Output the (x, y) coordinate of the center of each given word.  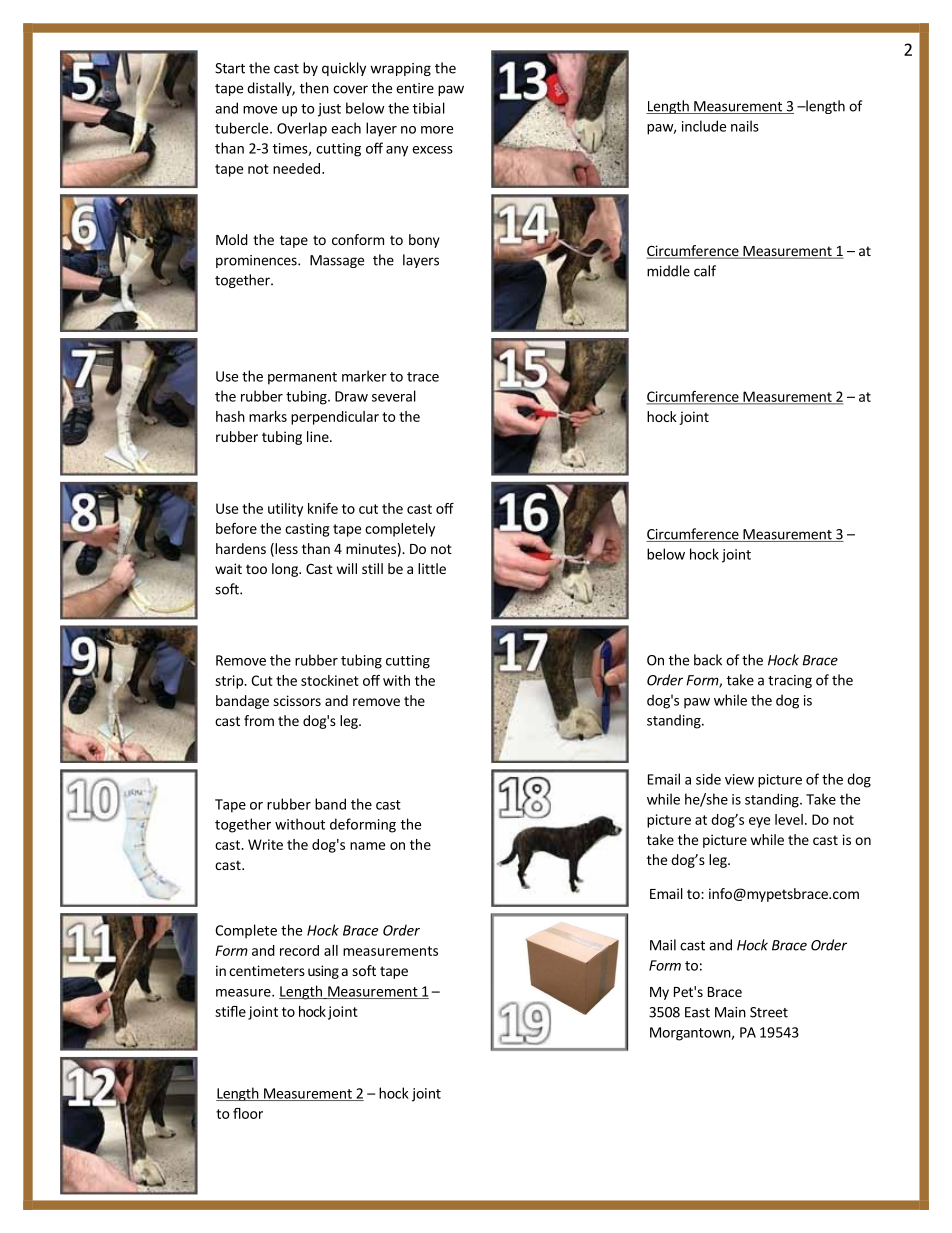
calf (705, 271)
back (708, 660)
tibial (429, 108)
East (697, 1012)
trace (423, 377)
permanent (302, 378)
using (323, 972)
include (704, 126)
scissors (297, 700)
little (432, 568)
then (314, 88)
